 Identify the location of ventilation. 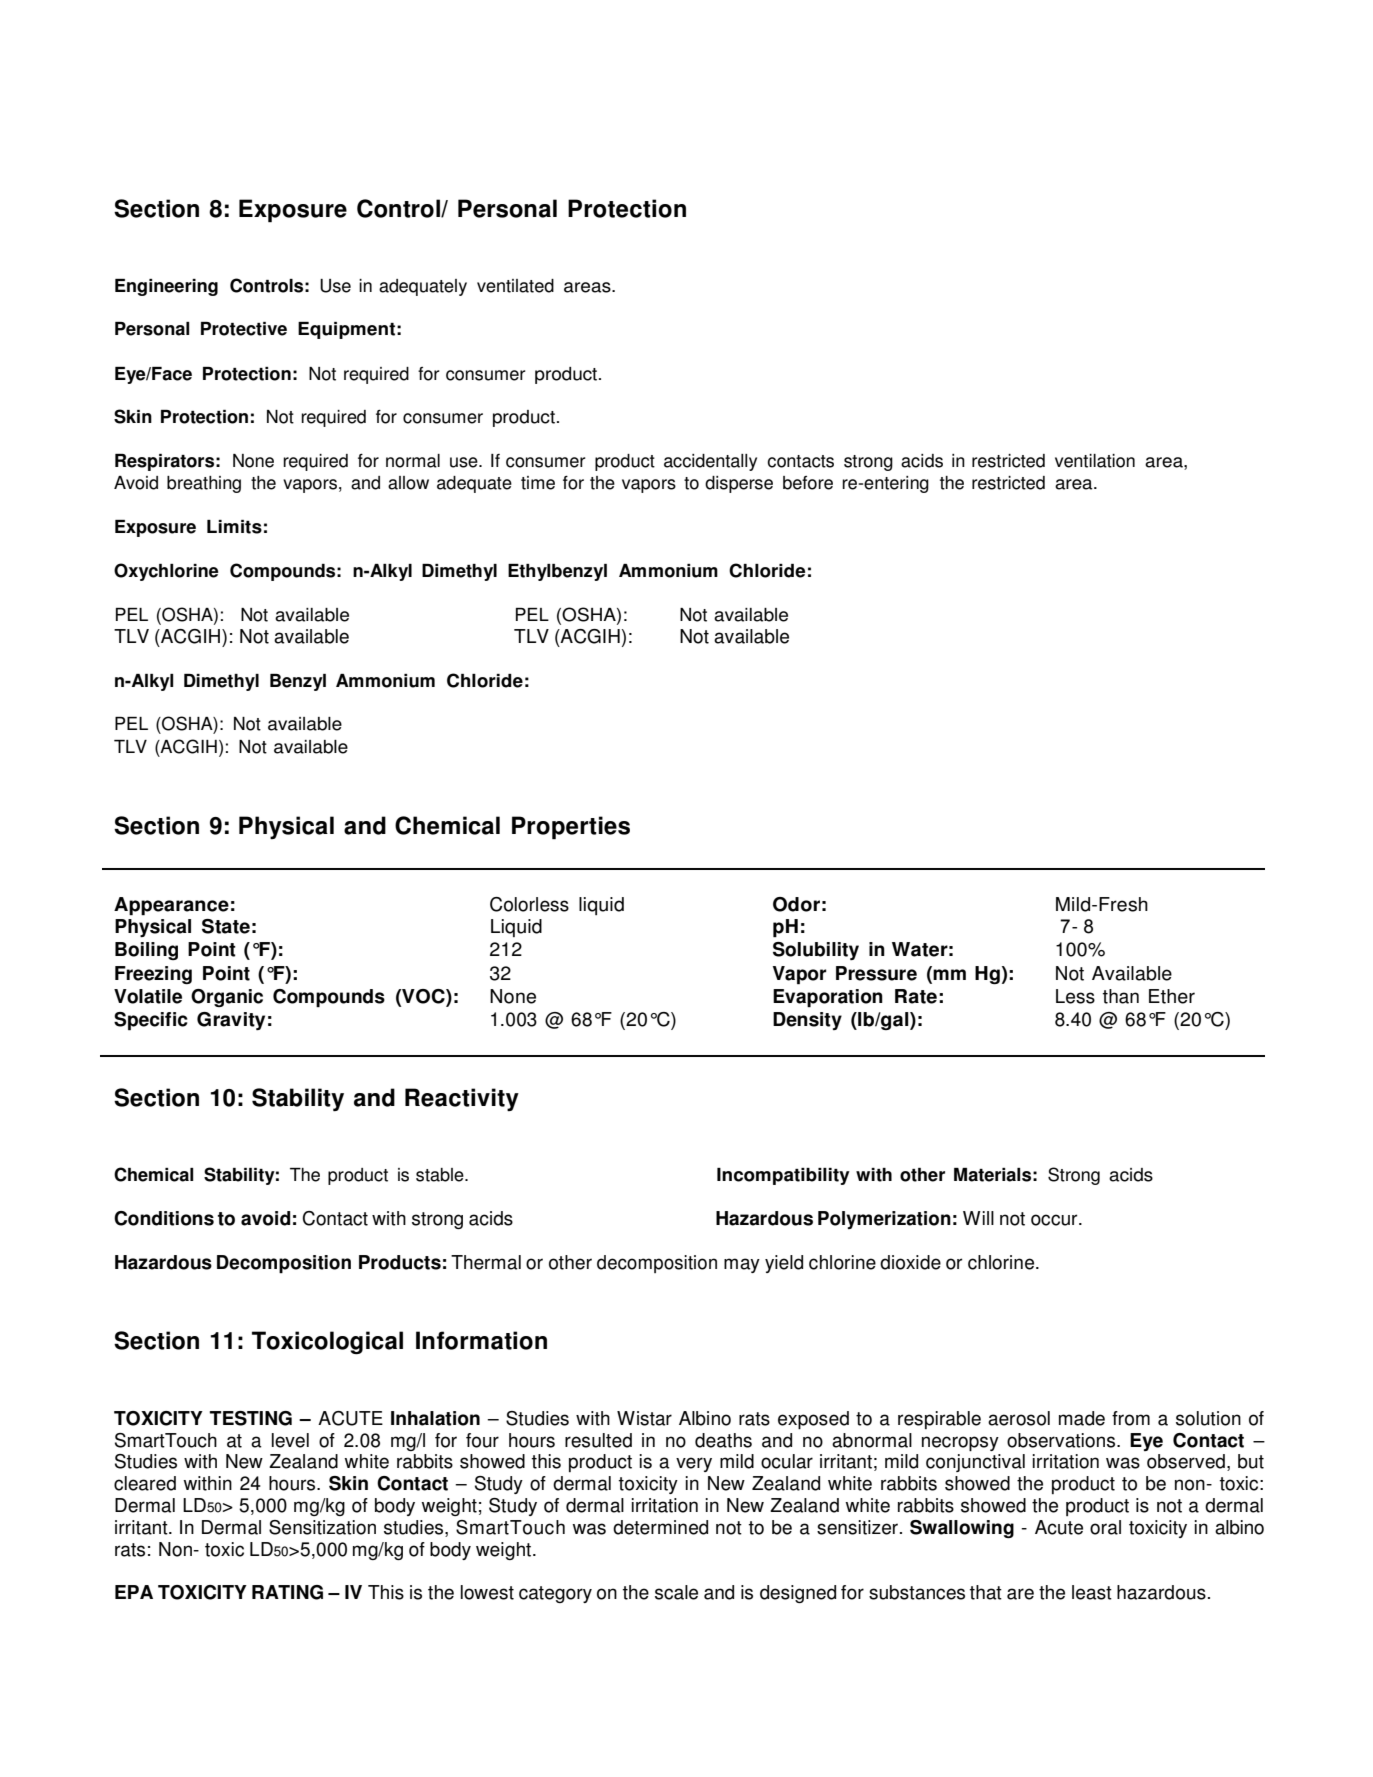
(1095, 461).
